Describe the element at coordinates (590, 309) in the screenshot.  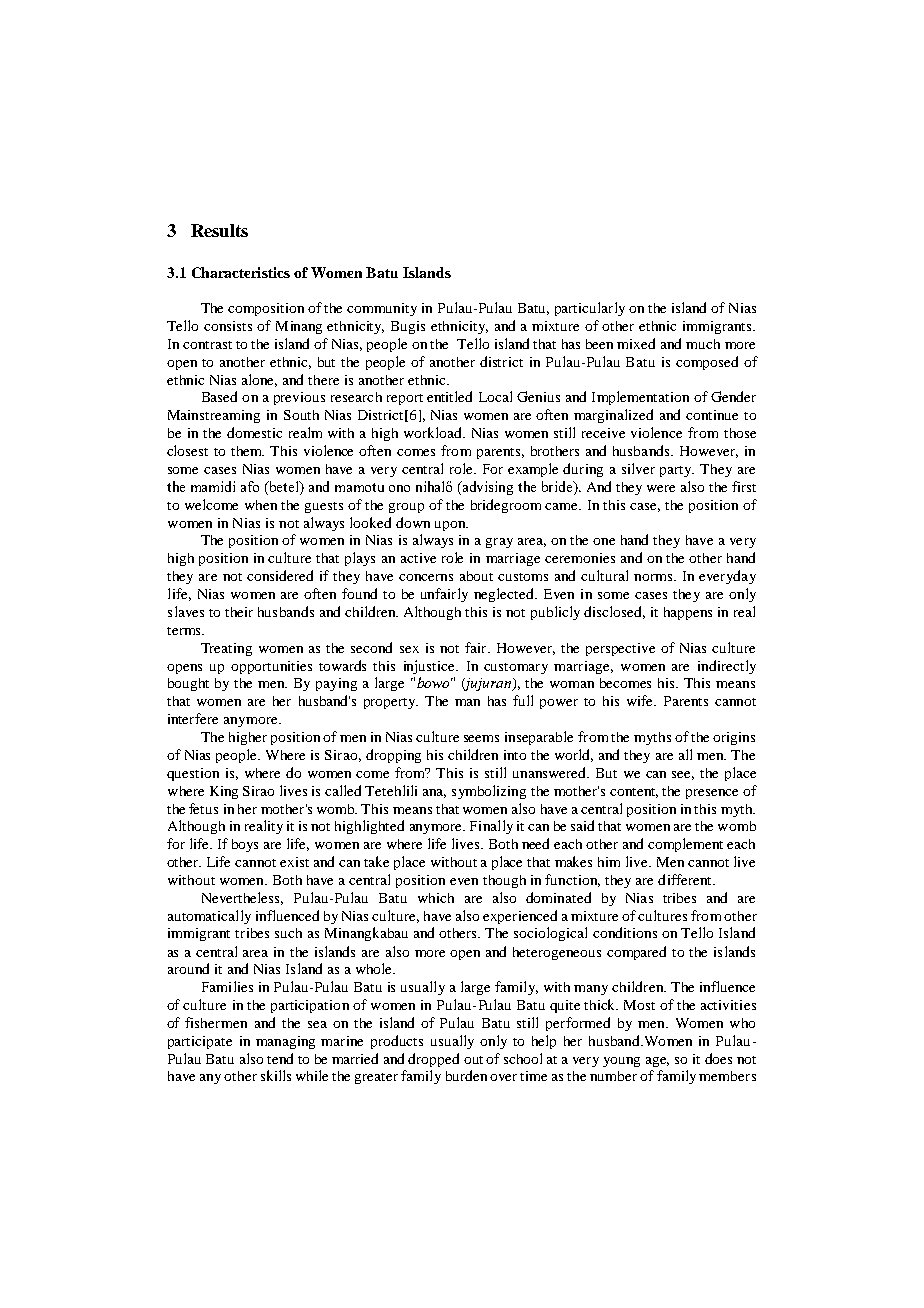
I see `particularly` at that location.
